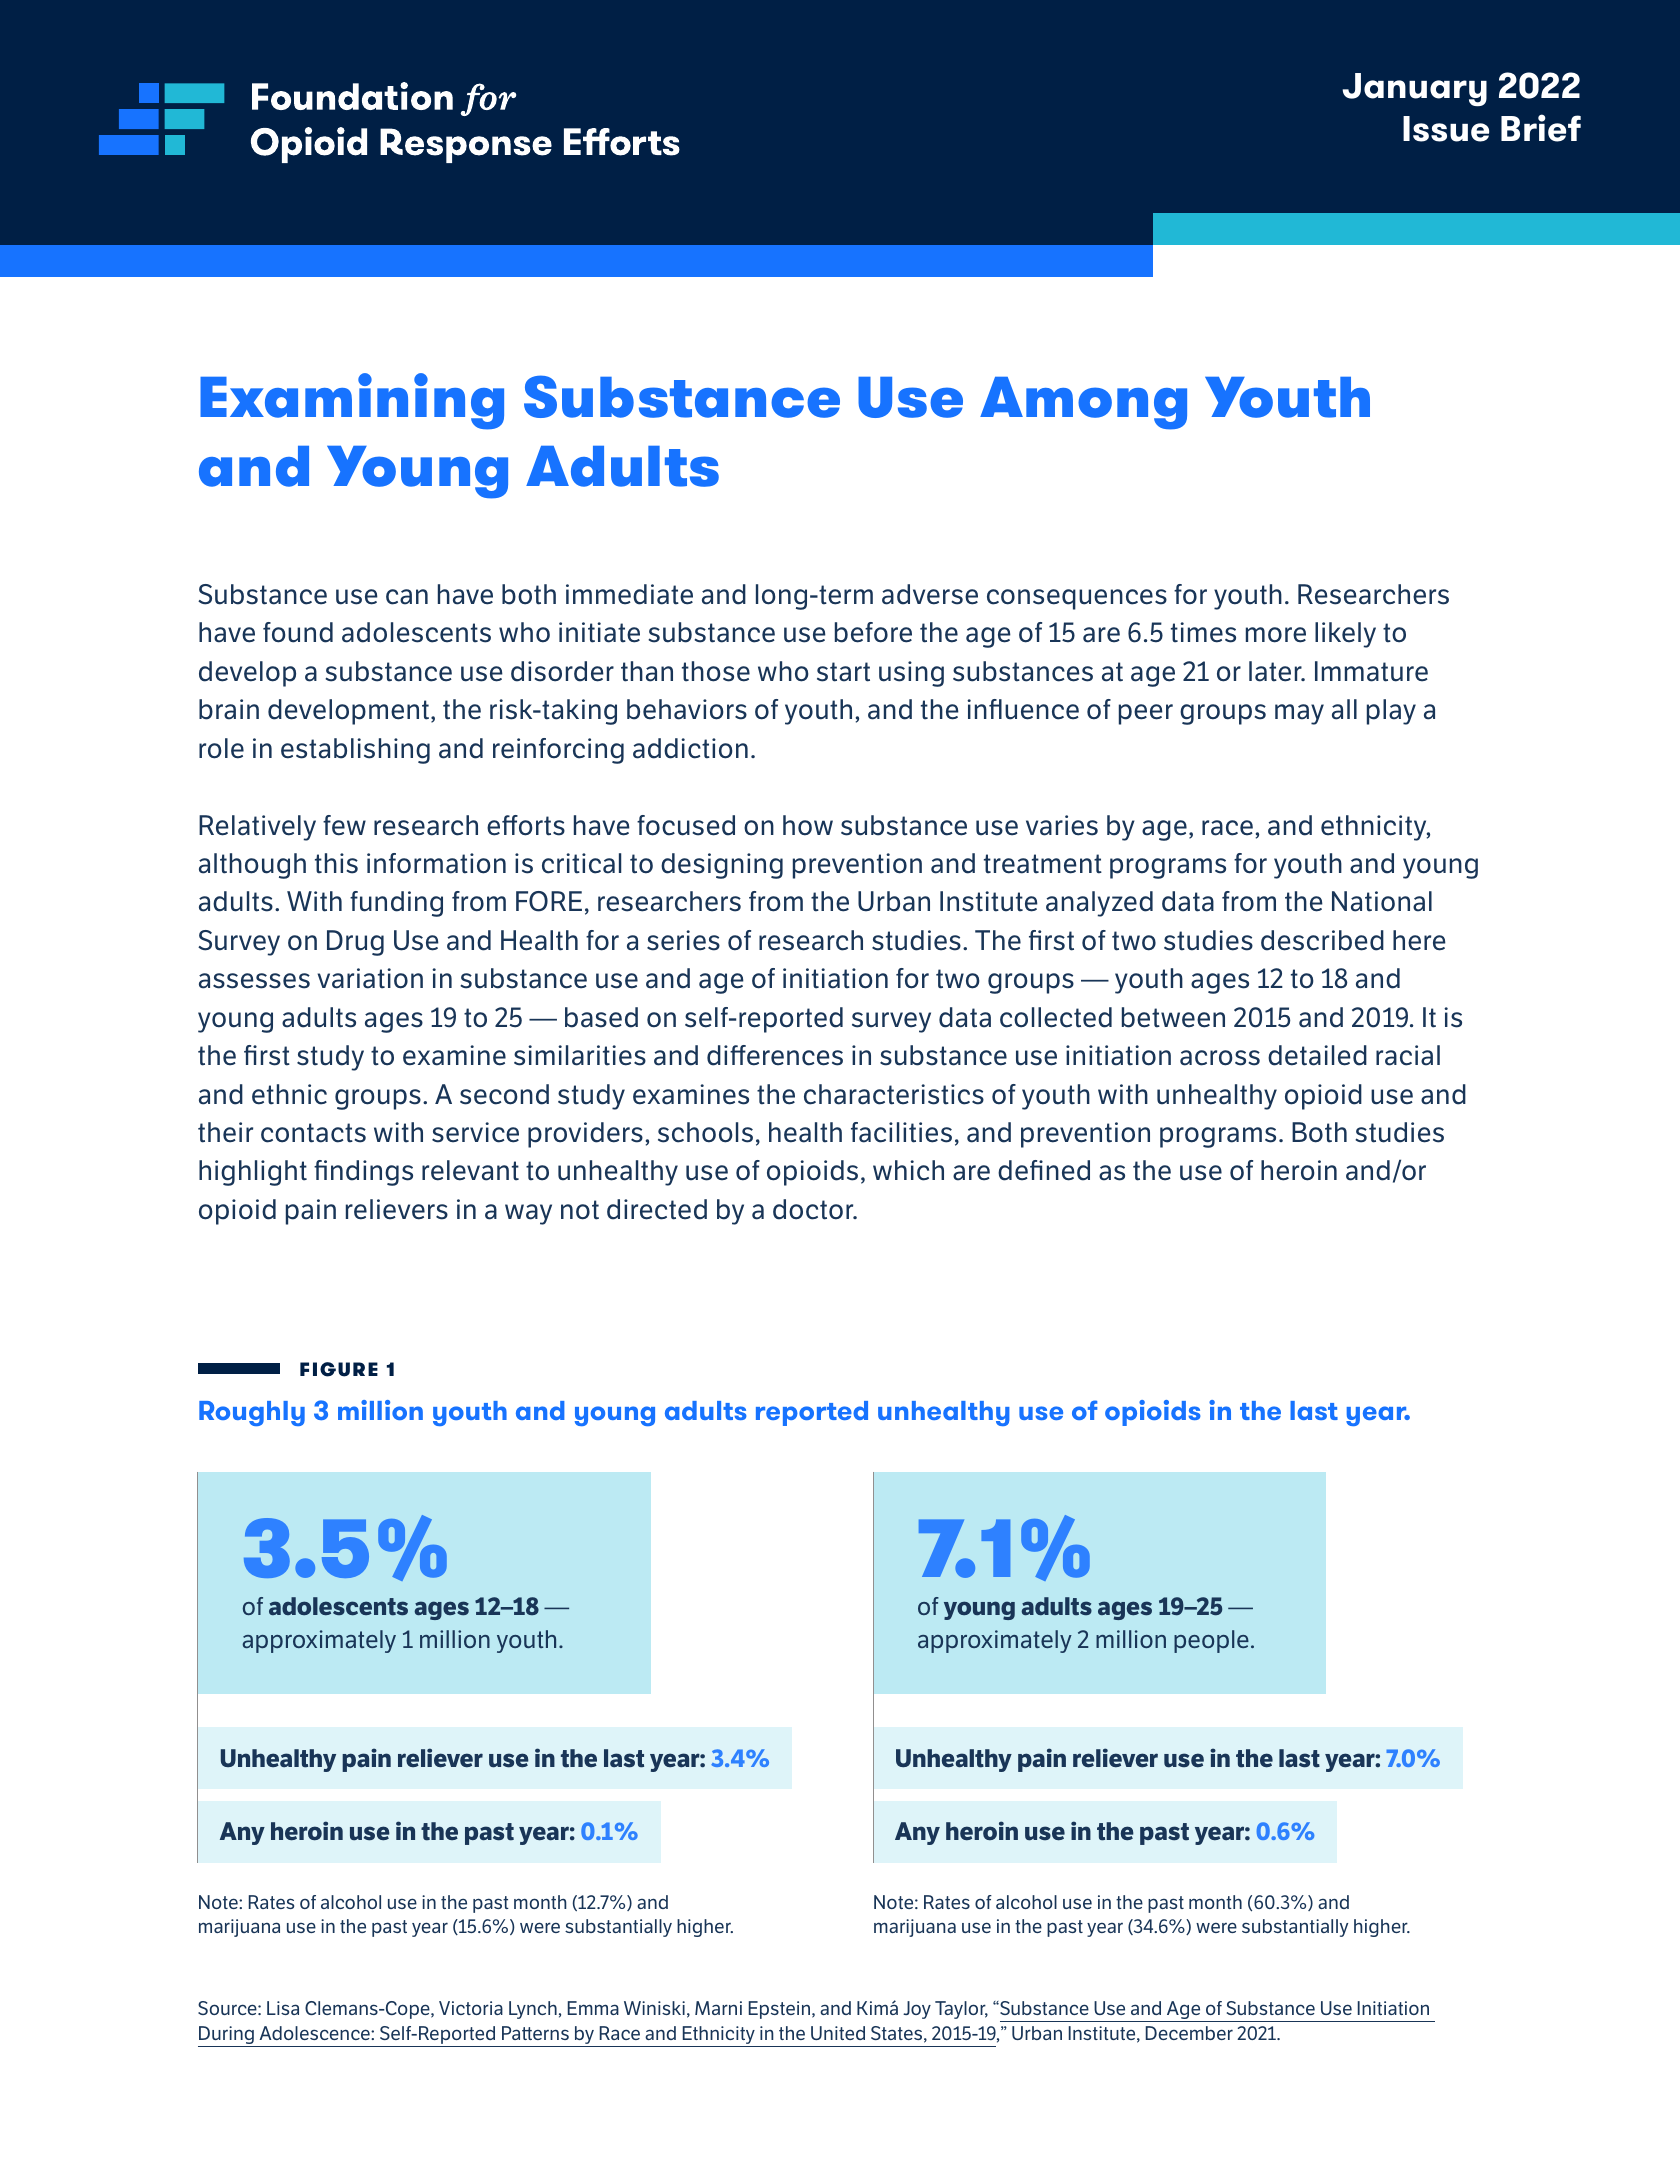 Image resolution: width=1680 pixels, height=2174 pixels. What do you see at coordinates (355, 751) in the screenshot?
I see `establishing` at bounding box center [355, 751].
